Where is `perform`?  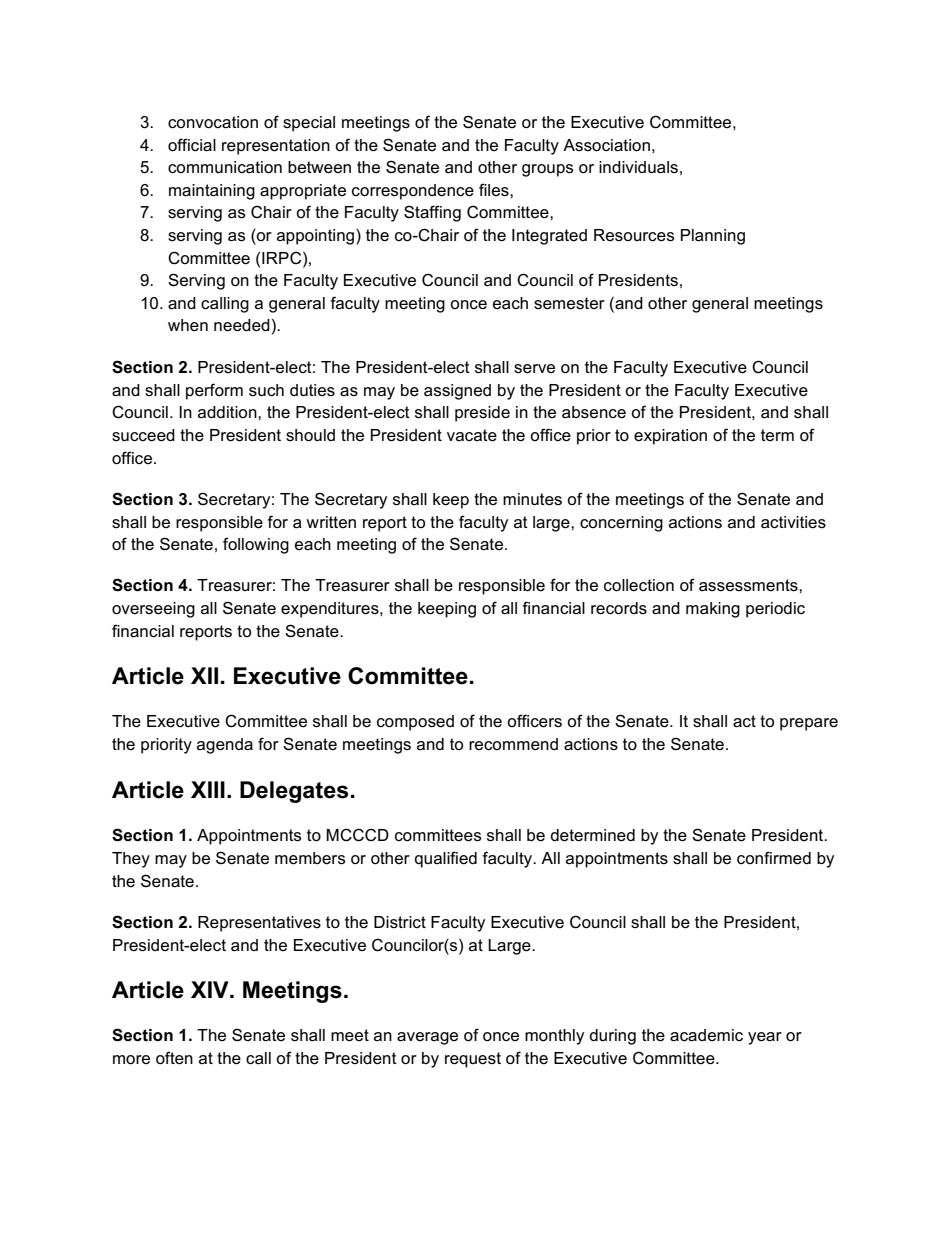 perform is located at coordinates (214, 391).
